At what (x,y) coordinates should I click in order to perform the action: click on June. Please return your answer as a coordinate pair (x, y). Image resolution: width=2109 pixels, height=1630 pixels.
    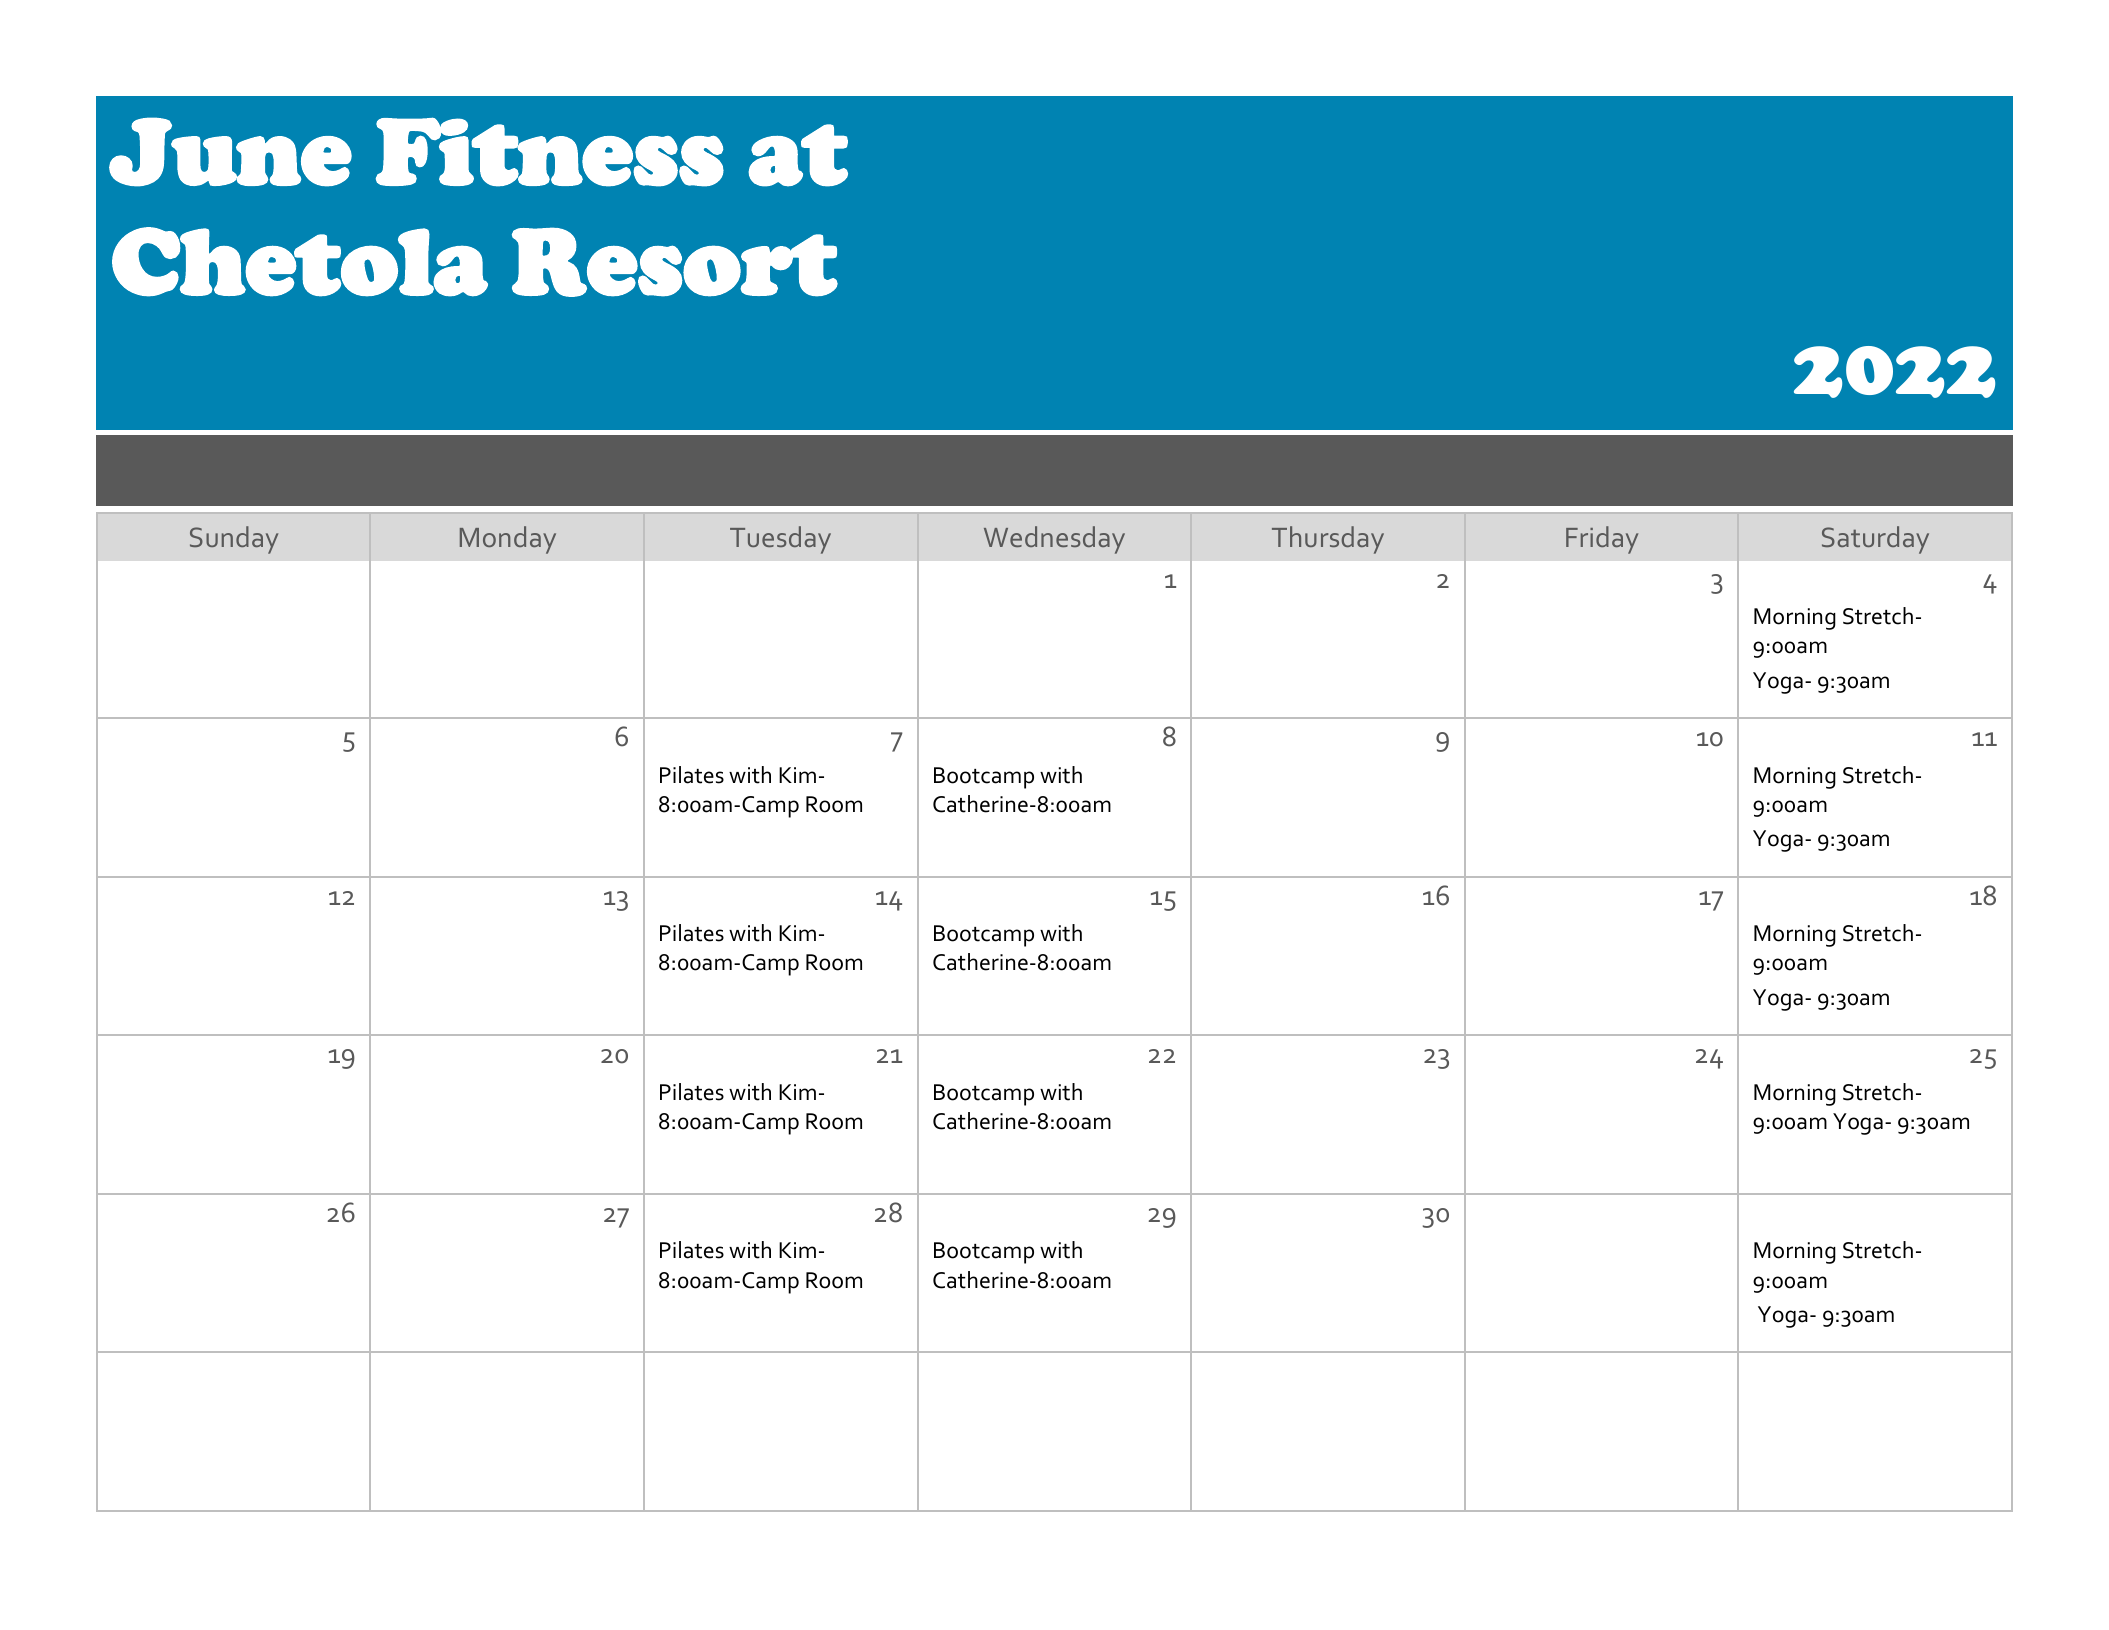
    Looking at the image, I should click on (230, 152).
